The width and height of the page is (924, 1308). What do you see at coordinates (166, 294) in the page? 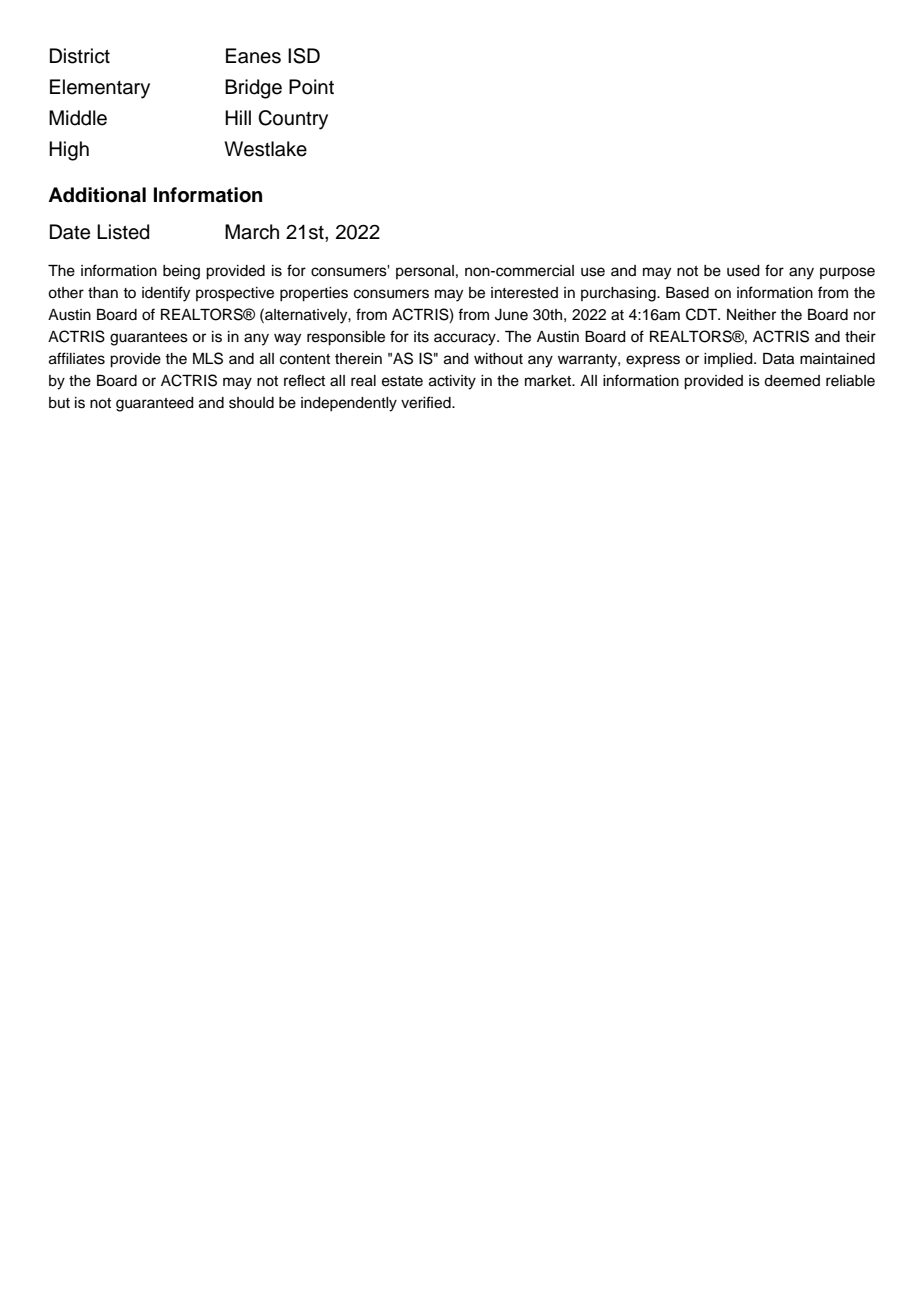
I see `identify` at bounding box center [166, 294].
